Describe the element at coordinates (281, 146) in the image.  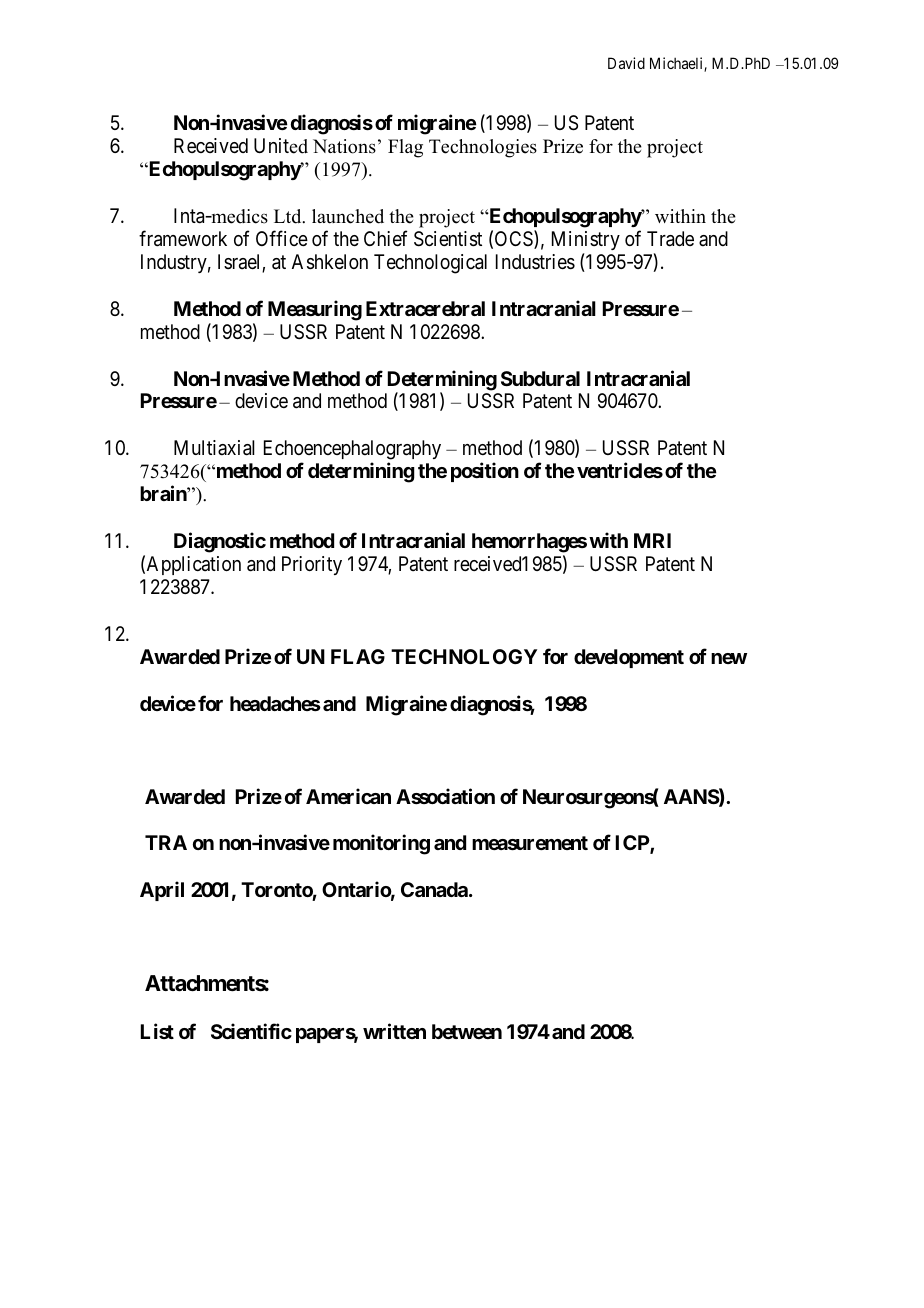
I see `United` at that location.
